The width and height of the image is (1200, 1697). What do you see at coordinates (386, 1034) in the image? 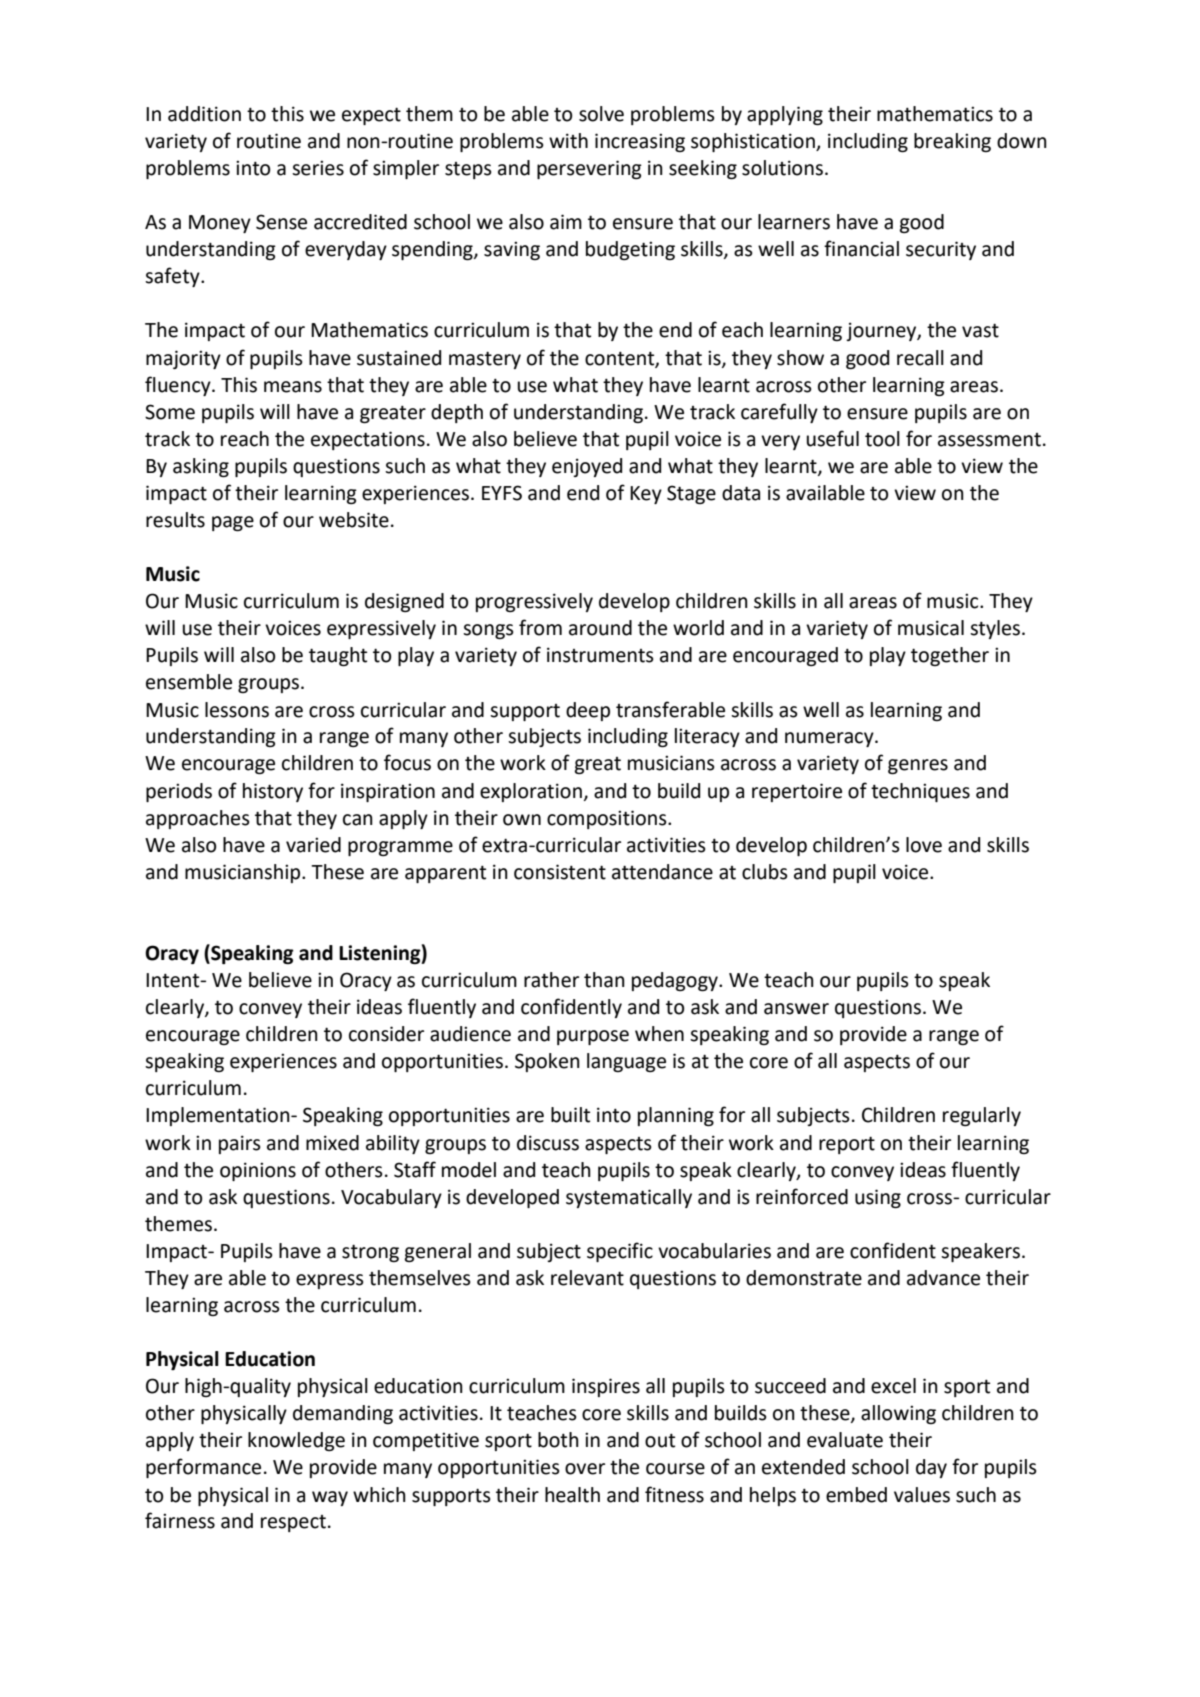
I see `consider` at bounding box center [386, 1034].
